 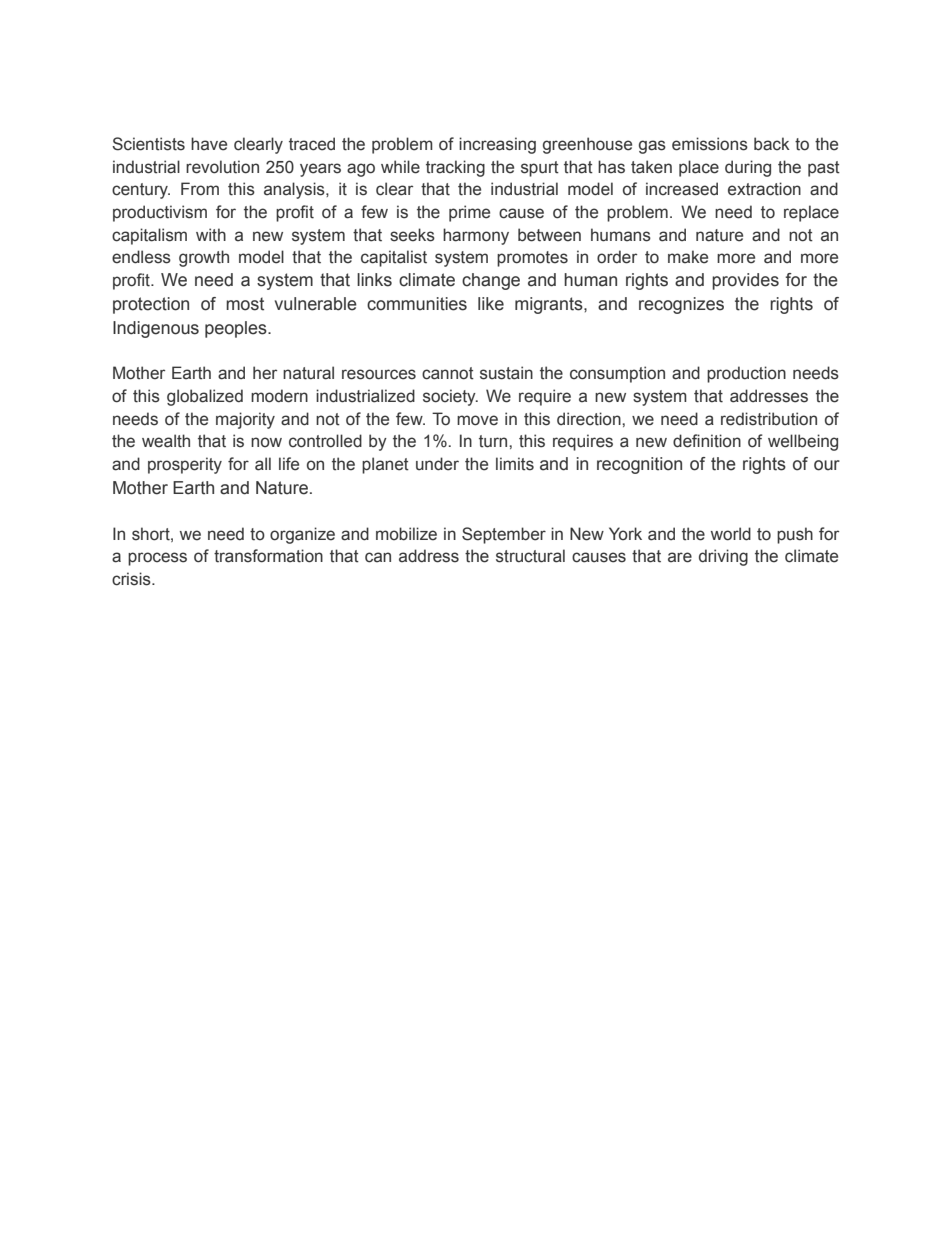 I want to click on increasing, so click(x=497, y=145).
